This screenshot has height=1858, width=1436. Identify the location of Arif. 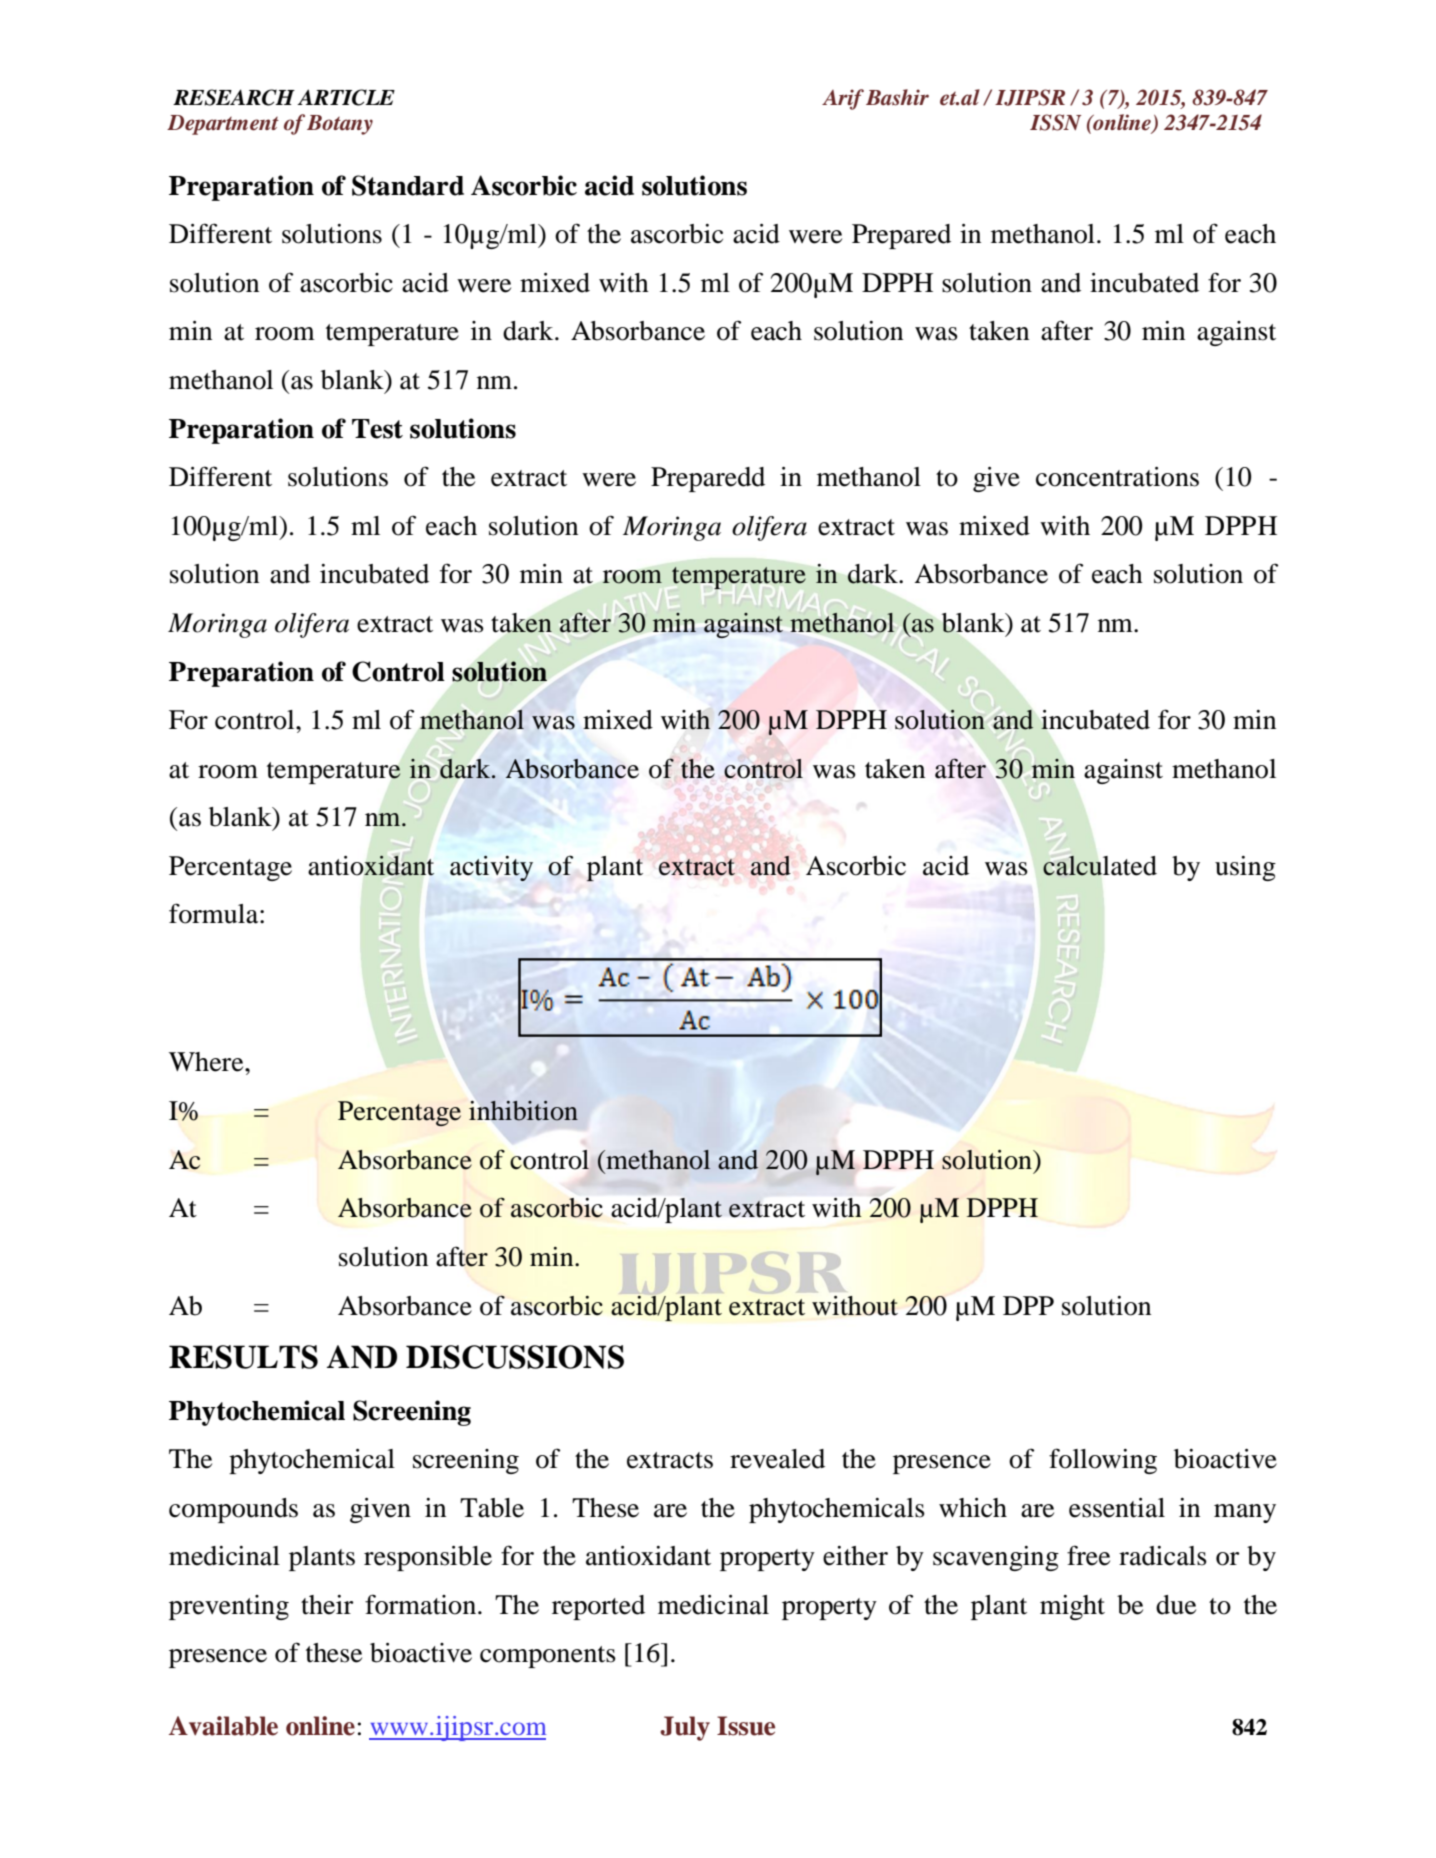
(843, 99).
